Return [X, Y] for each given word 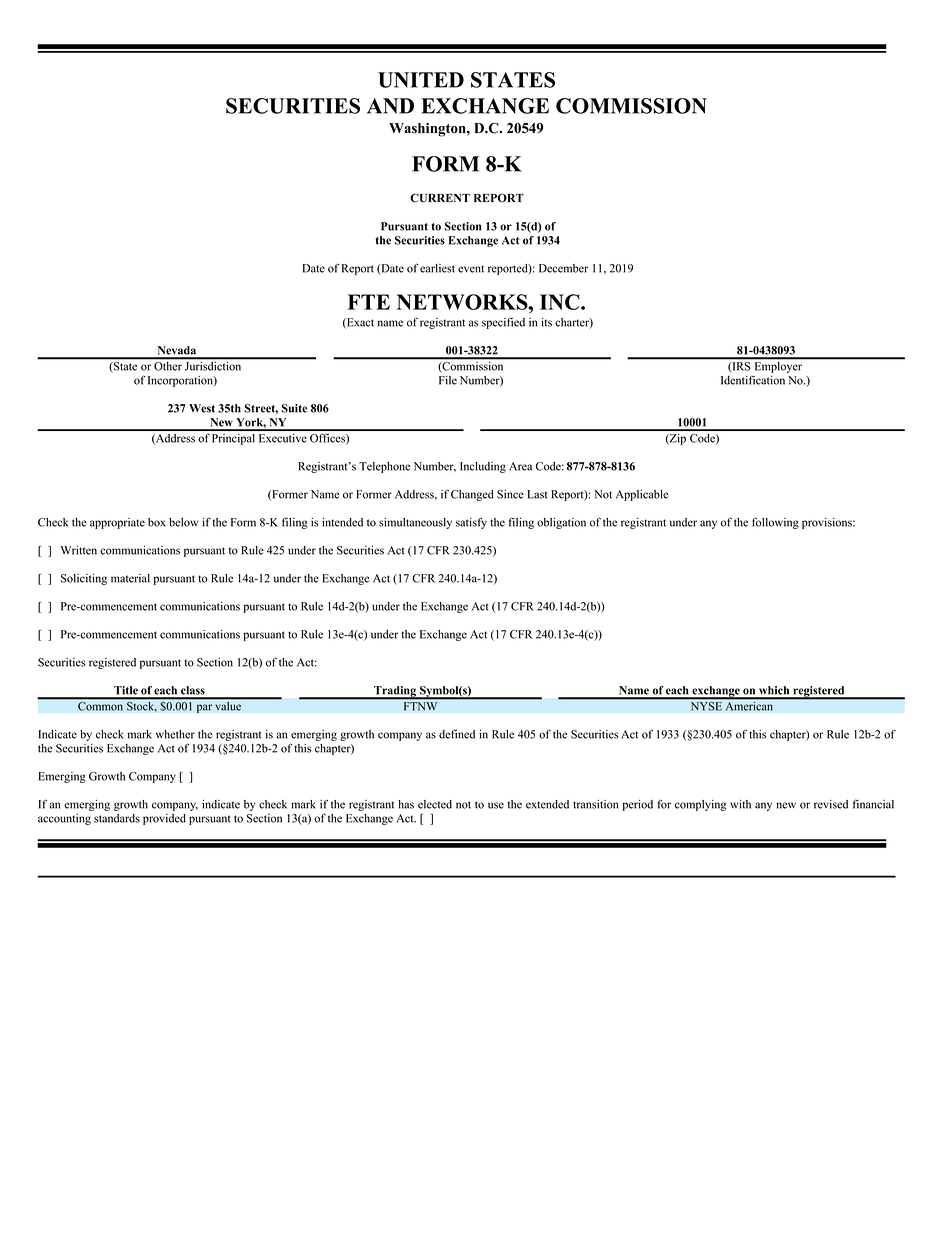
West [202, 408]
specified [503, 323]
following [775, 523]
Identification [753, 380]
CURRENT [440, 198]
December [563, 268]
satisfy [471, 523]
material [130, 578]
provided [164, 819]
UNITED [421, 80]
